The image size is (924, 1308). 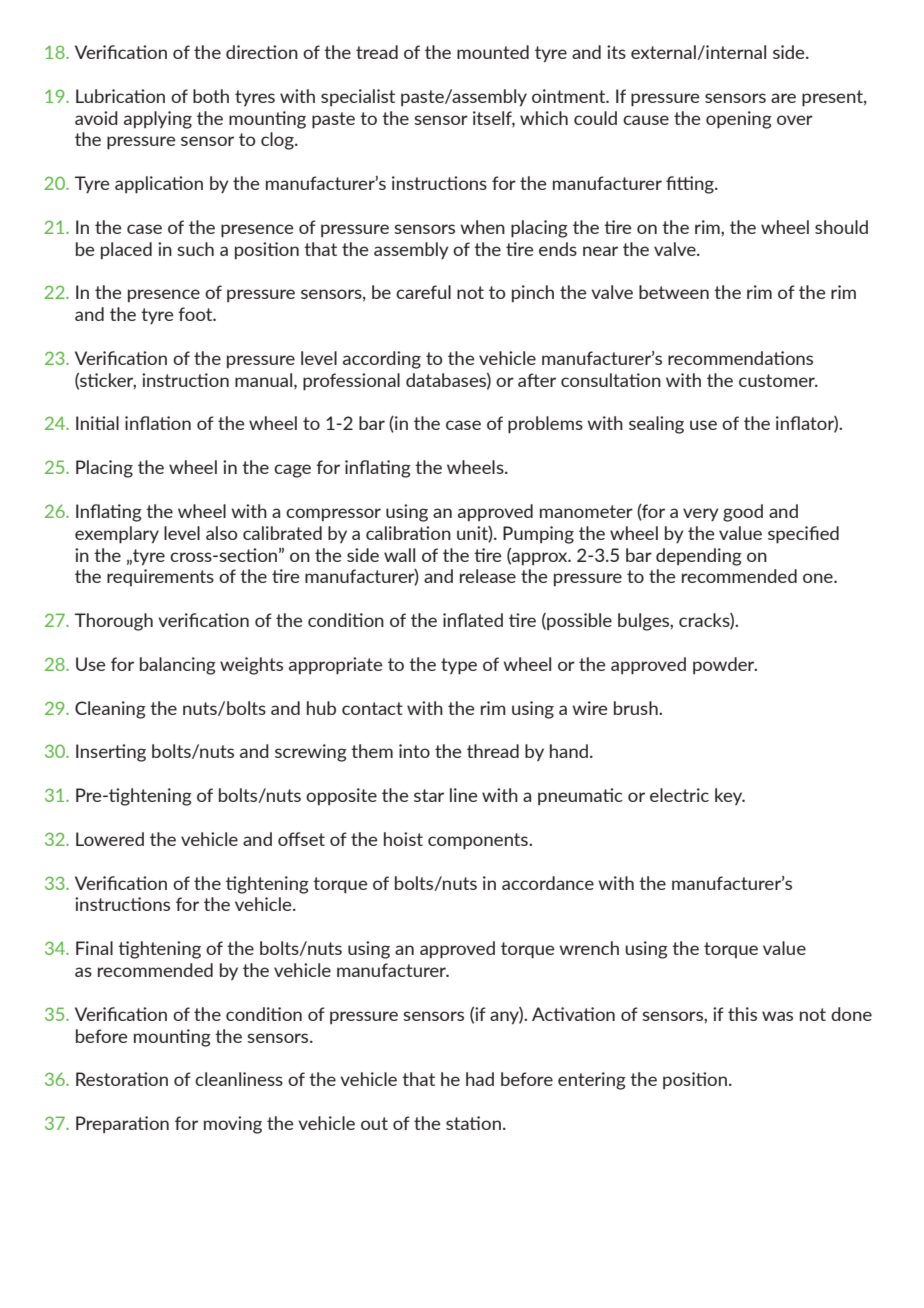 What do you see at coordinates (233, 1125) in the screenshot?
I see `moving` at bounding box center [233, 1125].
